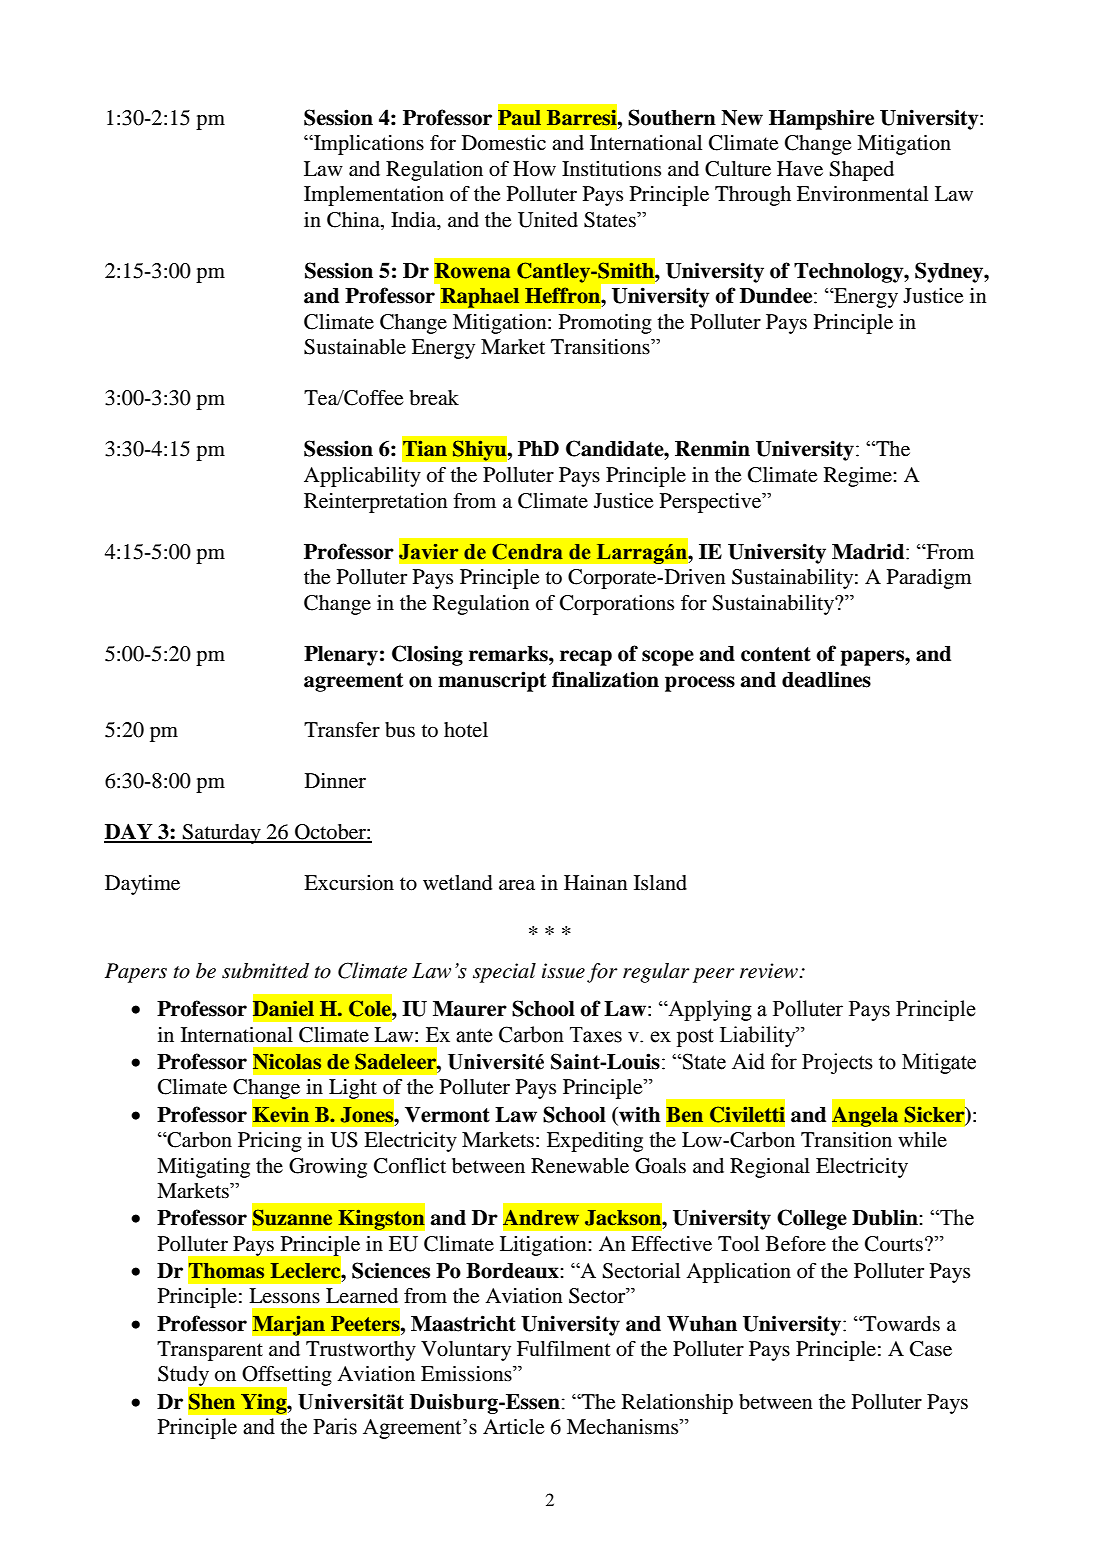 This document has height=1557, width=1100. I want to click on Taxes, so click(596, 1035).
